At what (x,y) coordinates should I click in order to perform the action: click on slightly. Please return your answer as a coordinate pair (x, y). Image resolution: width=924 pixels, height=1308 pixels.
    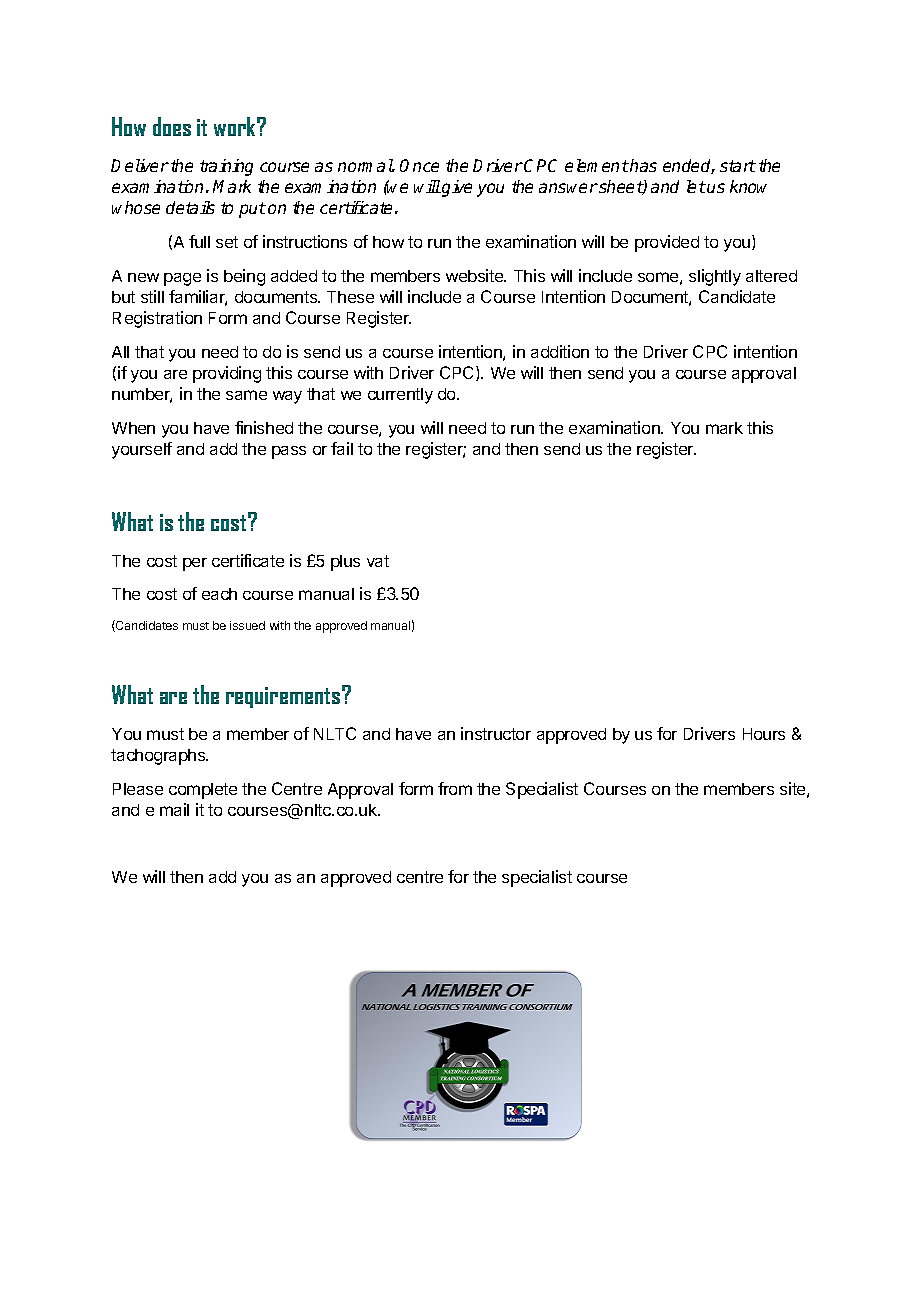
    Looking at the image, I should click on (715, 277).
